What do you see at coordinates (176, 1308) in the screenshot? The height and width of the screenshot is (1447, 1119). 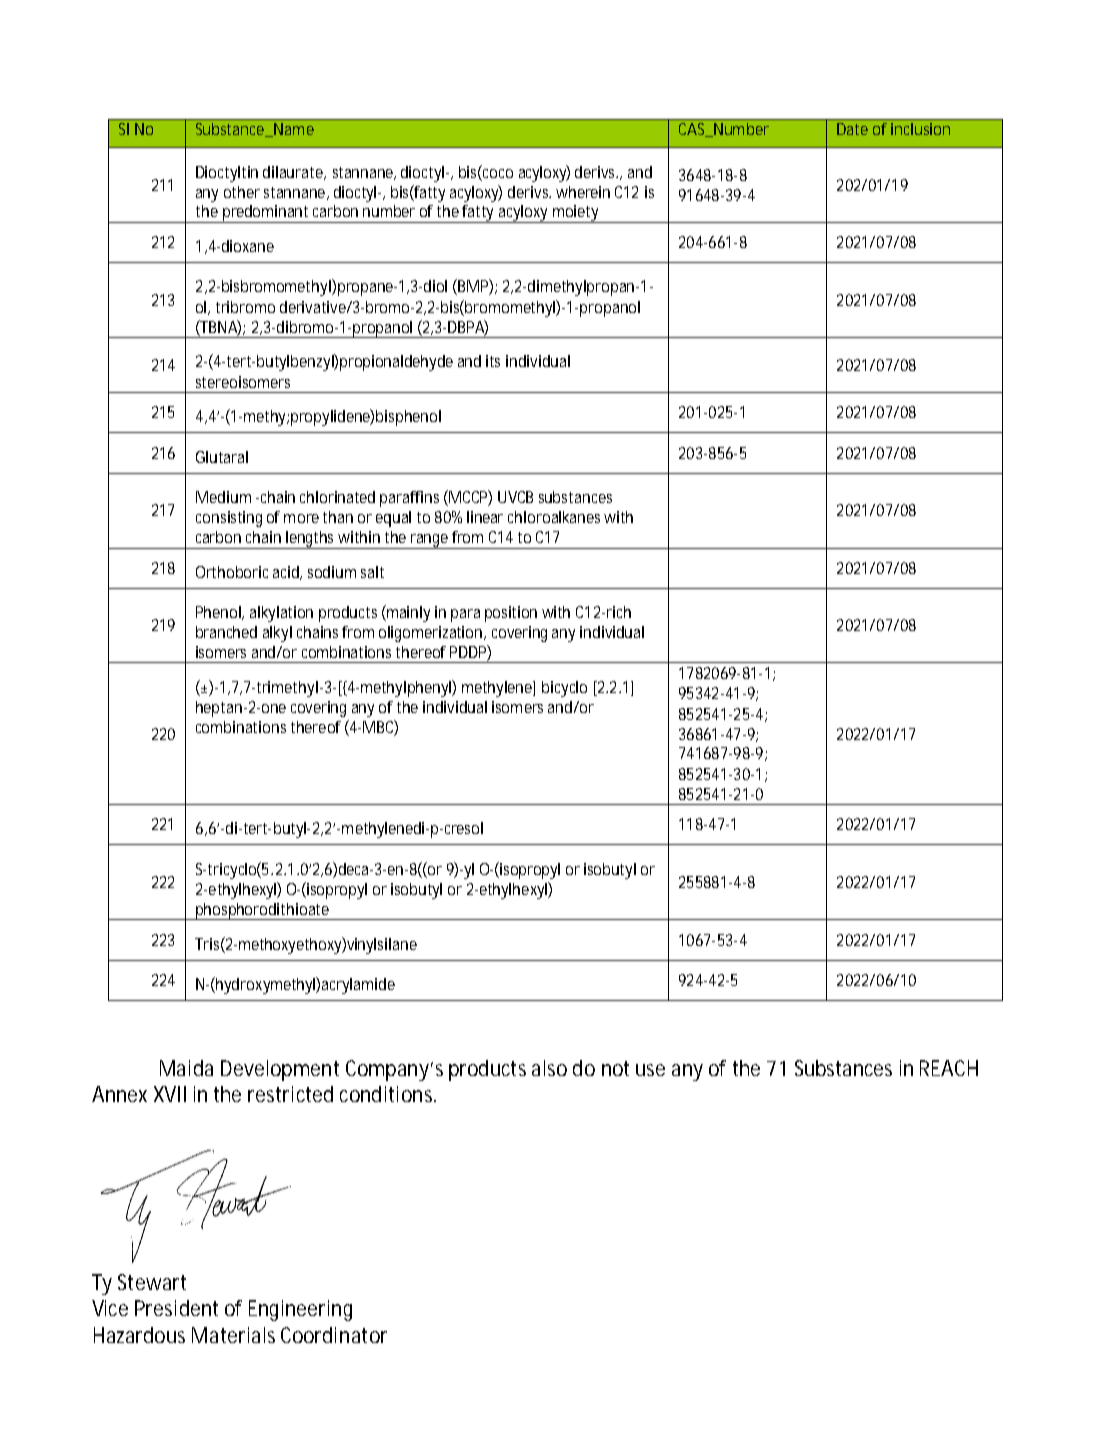 I see `President` at bounding box center [176, 1308].
